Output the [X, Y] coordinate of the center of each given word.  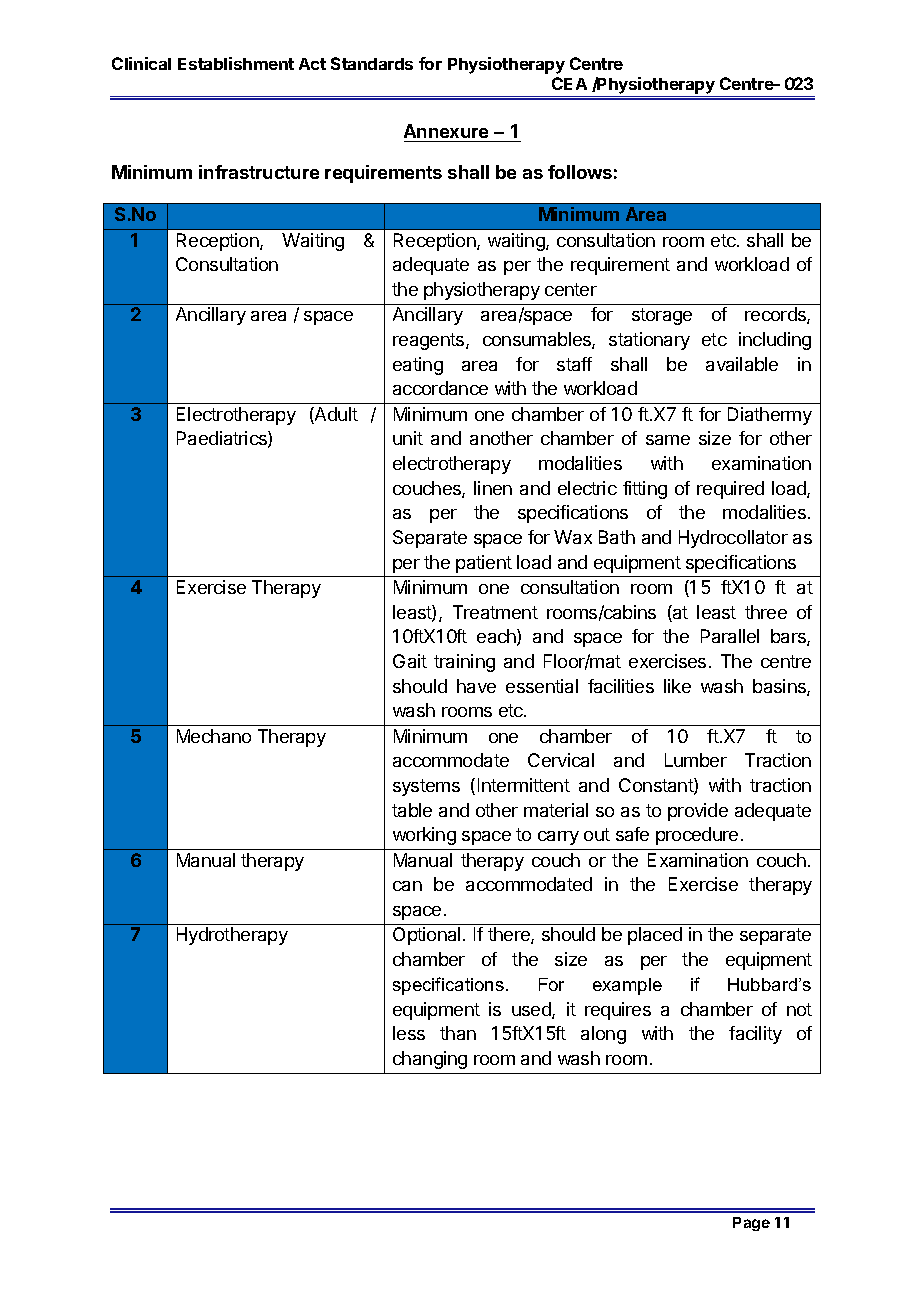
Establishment [236, 63]
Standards [372, 63]
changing [430, 1060]
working [424, 836]
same [668, 440]
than [458, 1033]
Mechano [214, 736]
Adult [335, 415]
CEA [569, 83]
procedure [697, 836]
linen [493, 488]
